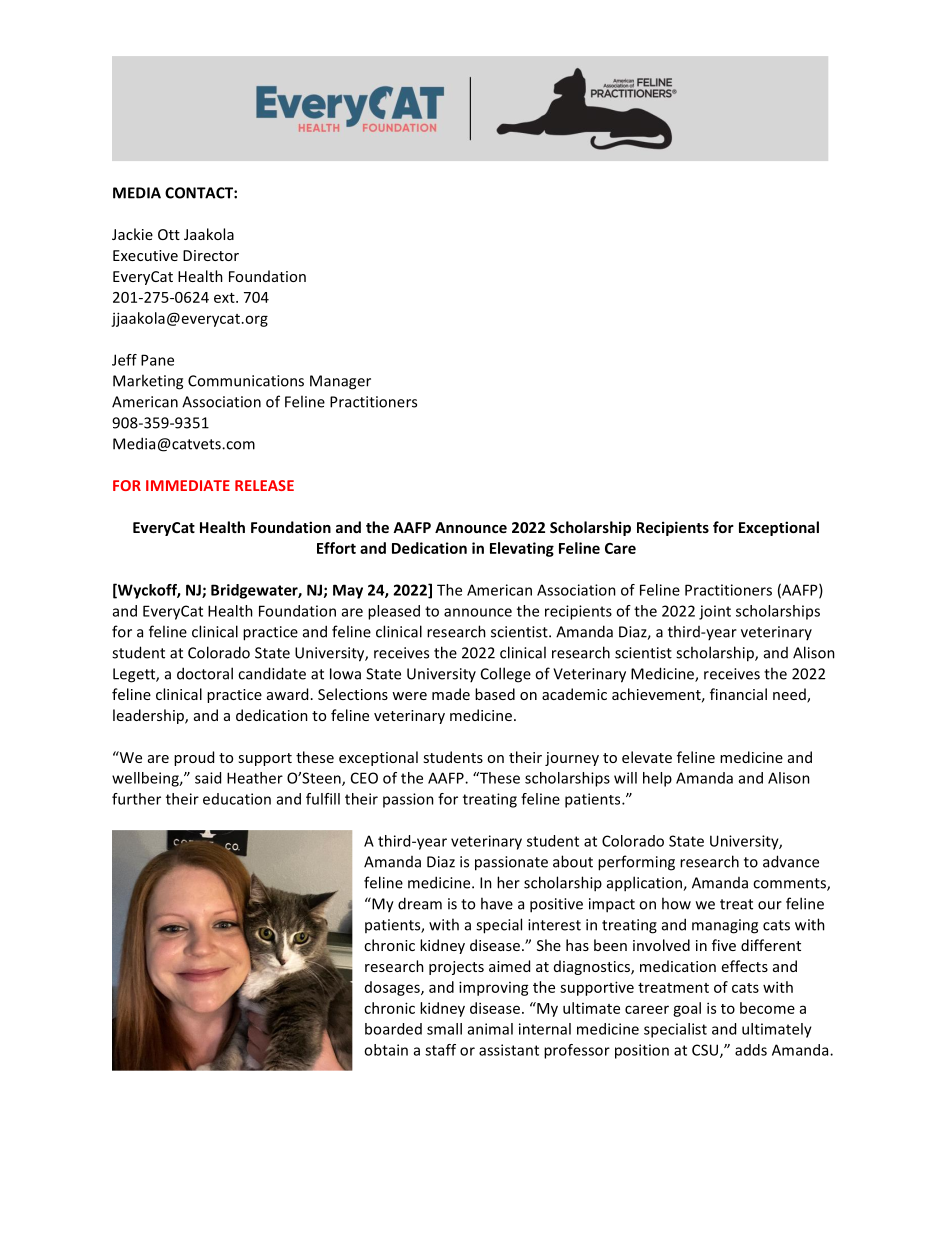  Describe the element at coordinates (636, 863) in the page. I see `performing` at that location.
